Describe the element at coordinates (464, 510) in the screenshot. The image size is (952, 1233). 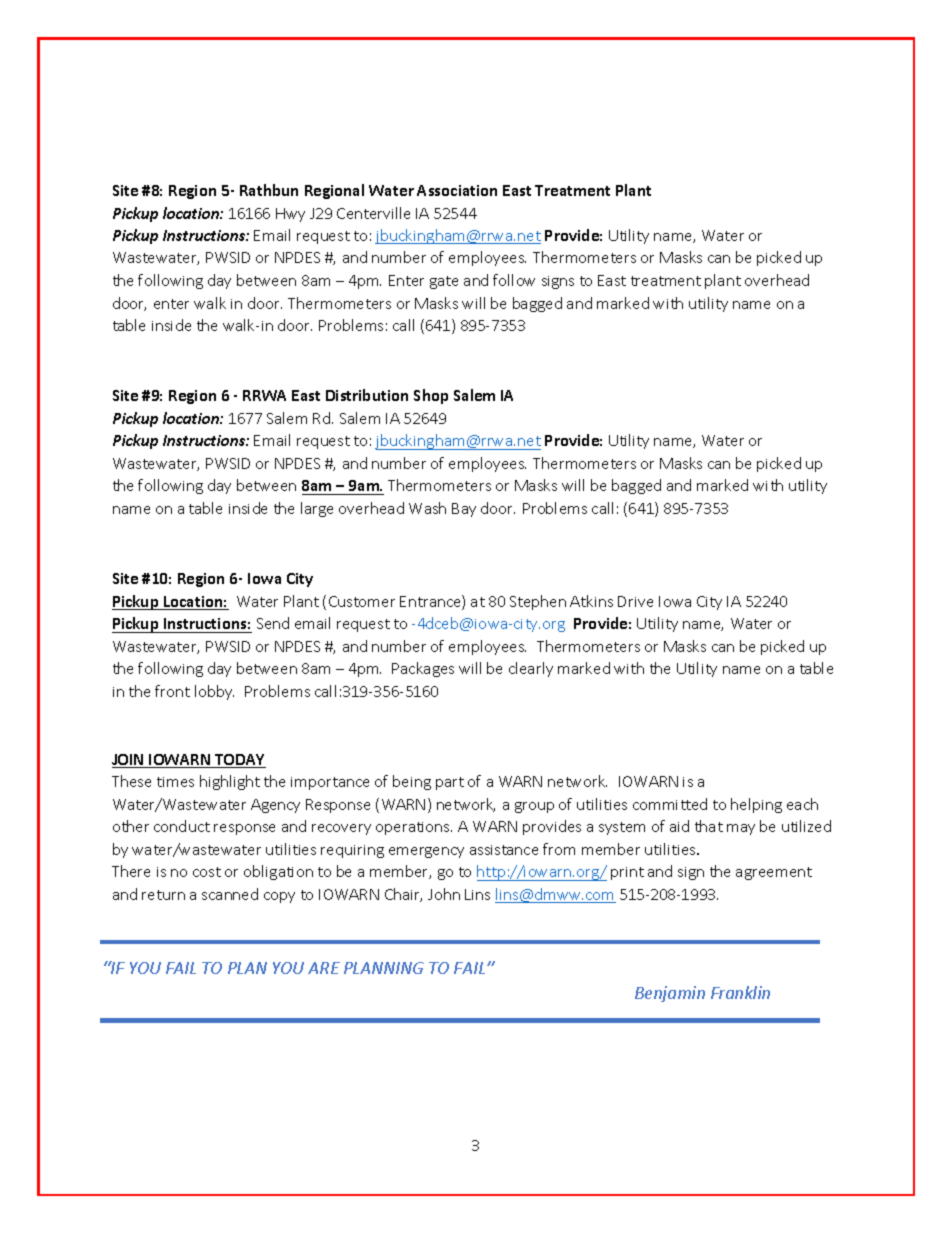
I see `Bay` at that location.
